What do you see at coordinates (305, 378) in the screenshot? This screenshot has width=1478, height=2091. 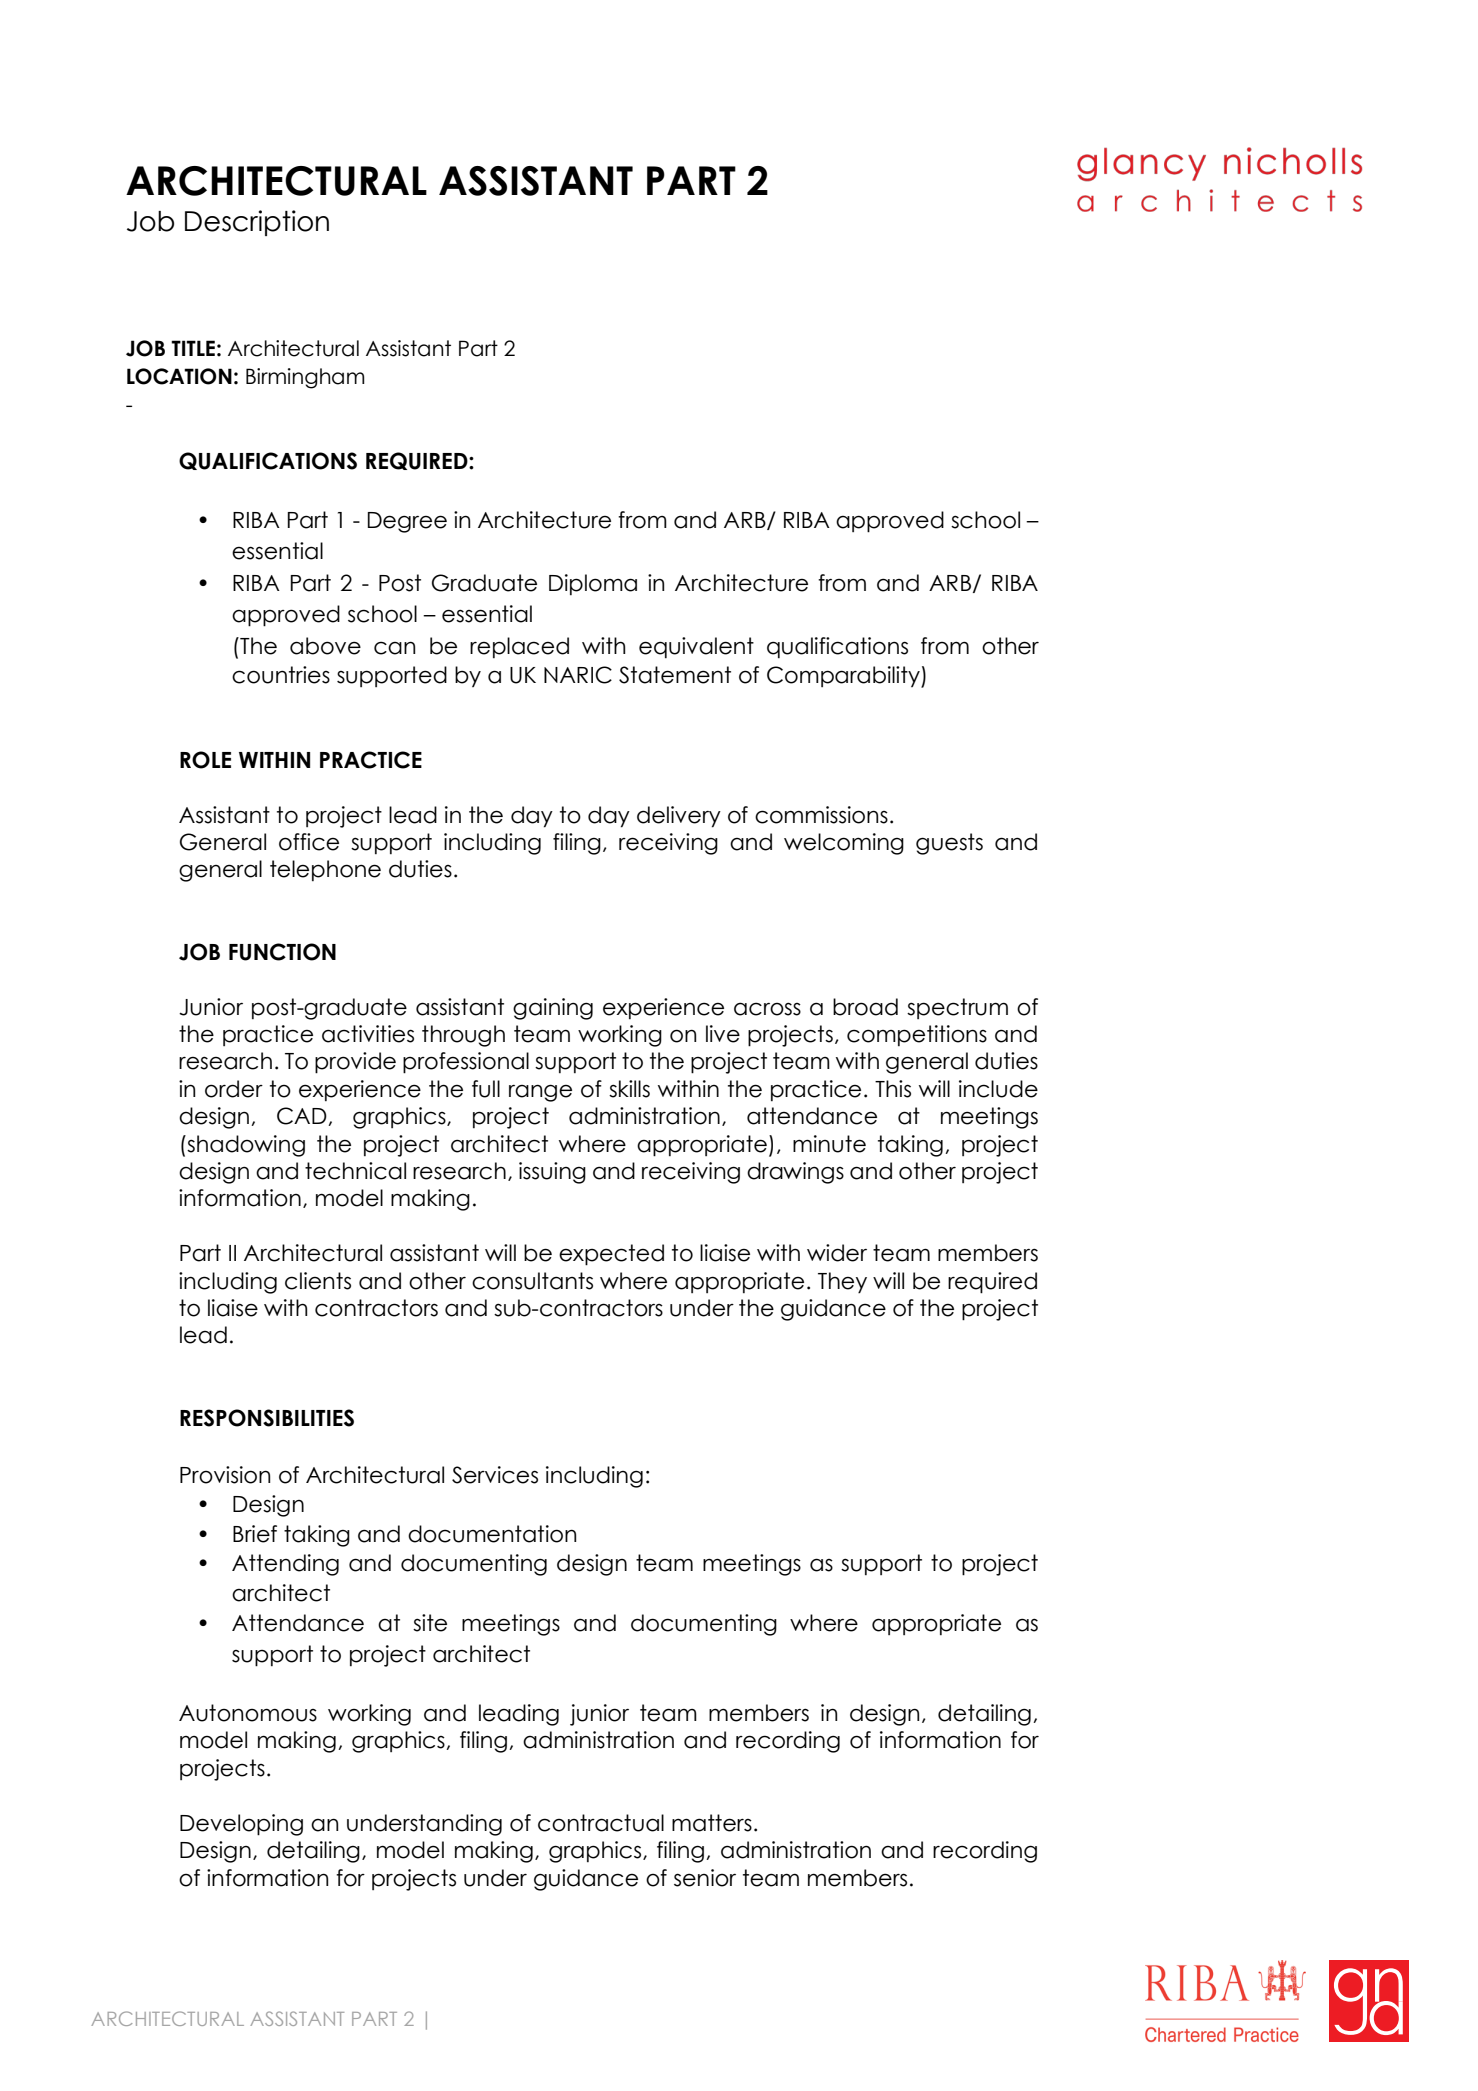 I see `Birmingham` at bounding box center [305, 378].
